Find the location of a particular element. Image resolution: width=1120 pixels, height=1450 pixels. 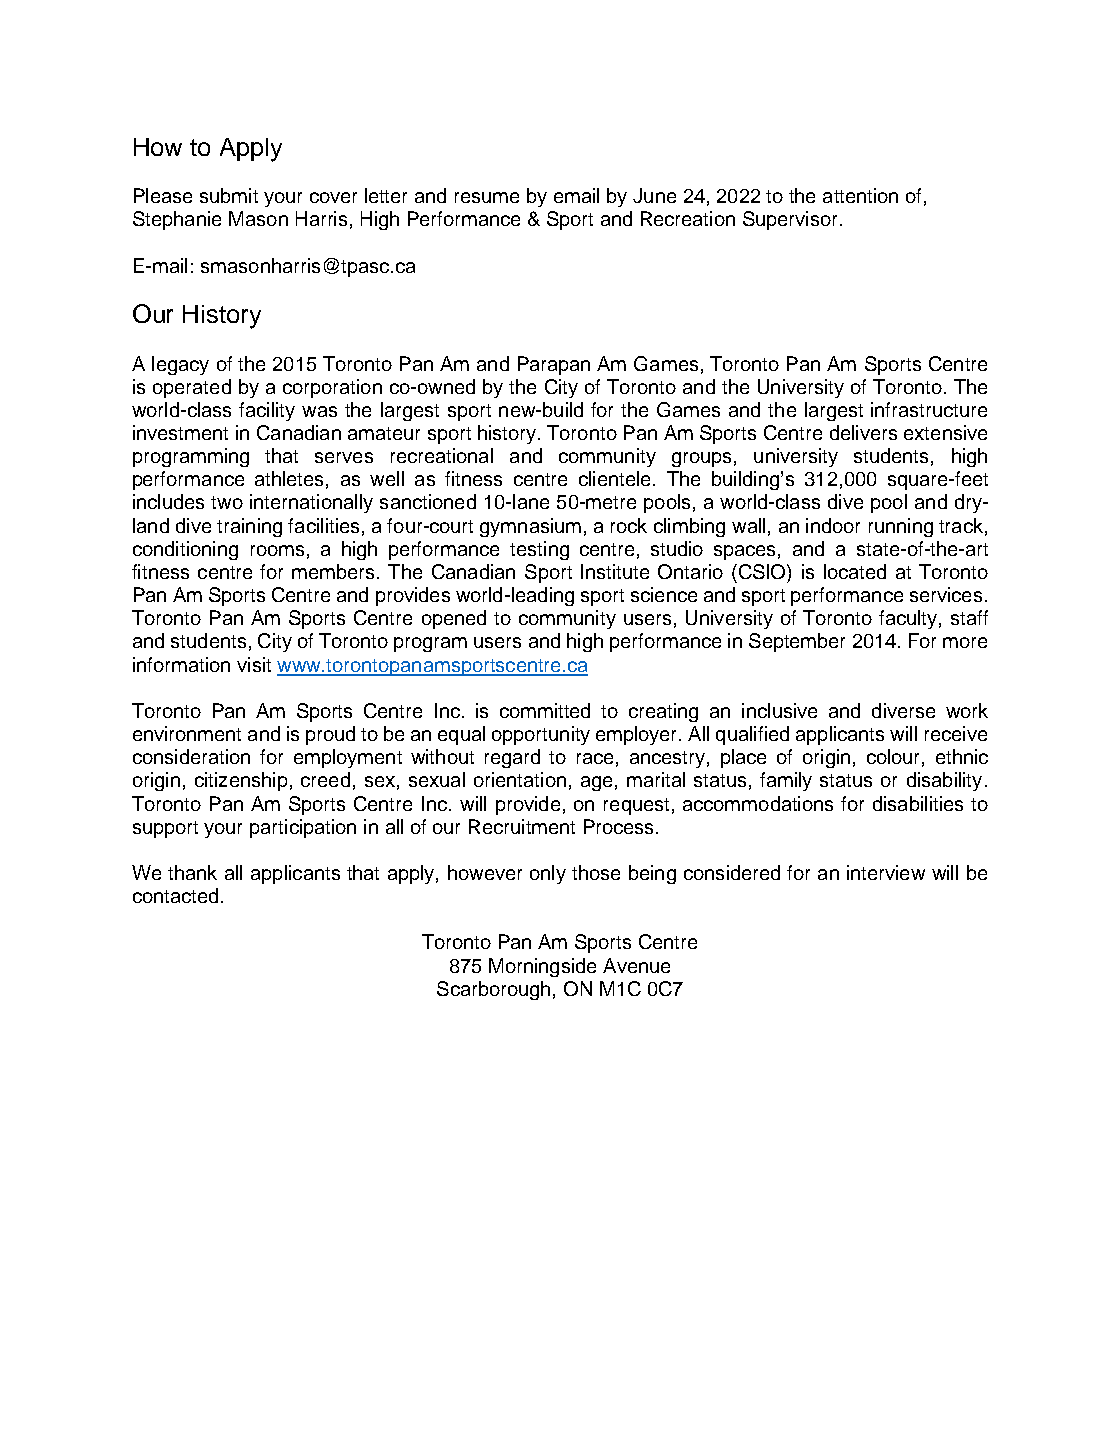

committed is located at coordinates (545, 710).
